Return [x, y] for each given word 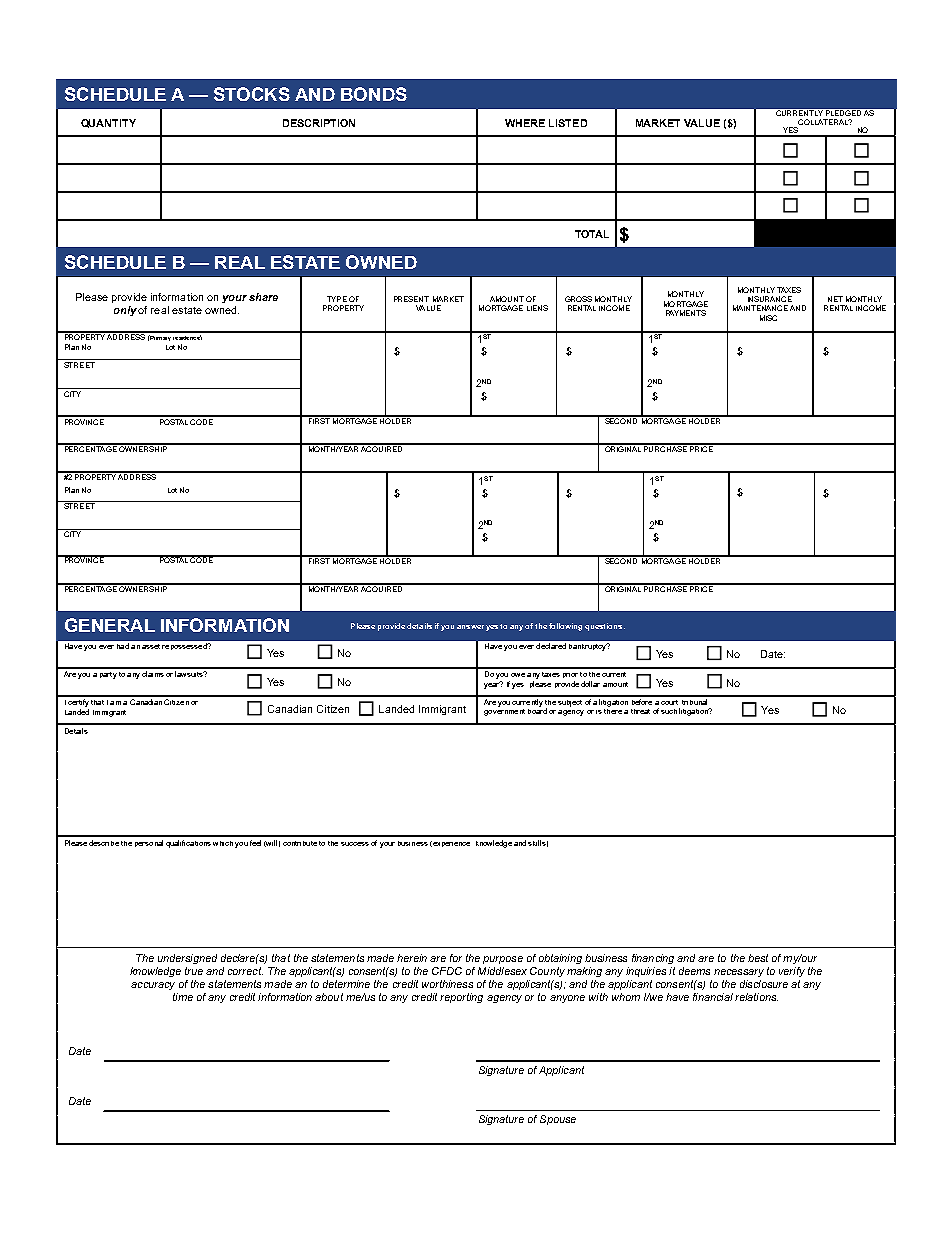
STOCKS [252, 94]
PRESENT [411, 299]
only [125, 311]
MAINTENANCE [760, 308]
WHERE [525, 123]
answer [470, 627]
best [758, 958]
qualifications [188, 844]
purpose [503, 960]
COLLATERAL [824, 122]
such [669, 711]
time [183, 997]
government [504, 711]
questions [605, 627]
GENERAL [110, 625]
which [223, 843]
